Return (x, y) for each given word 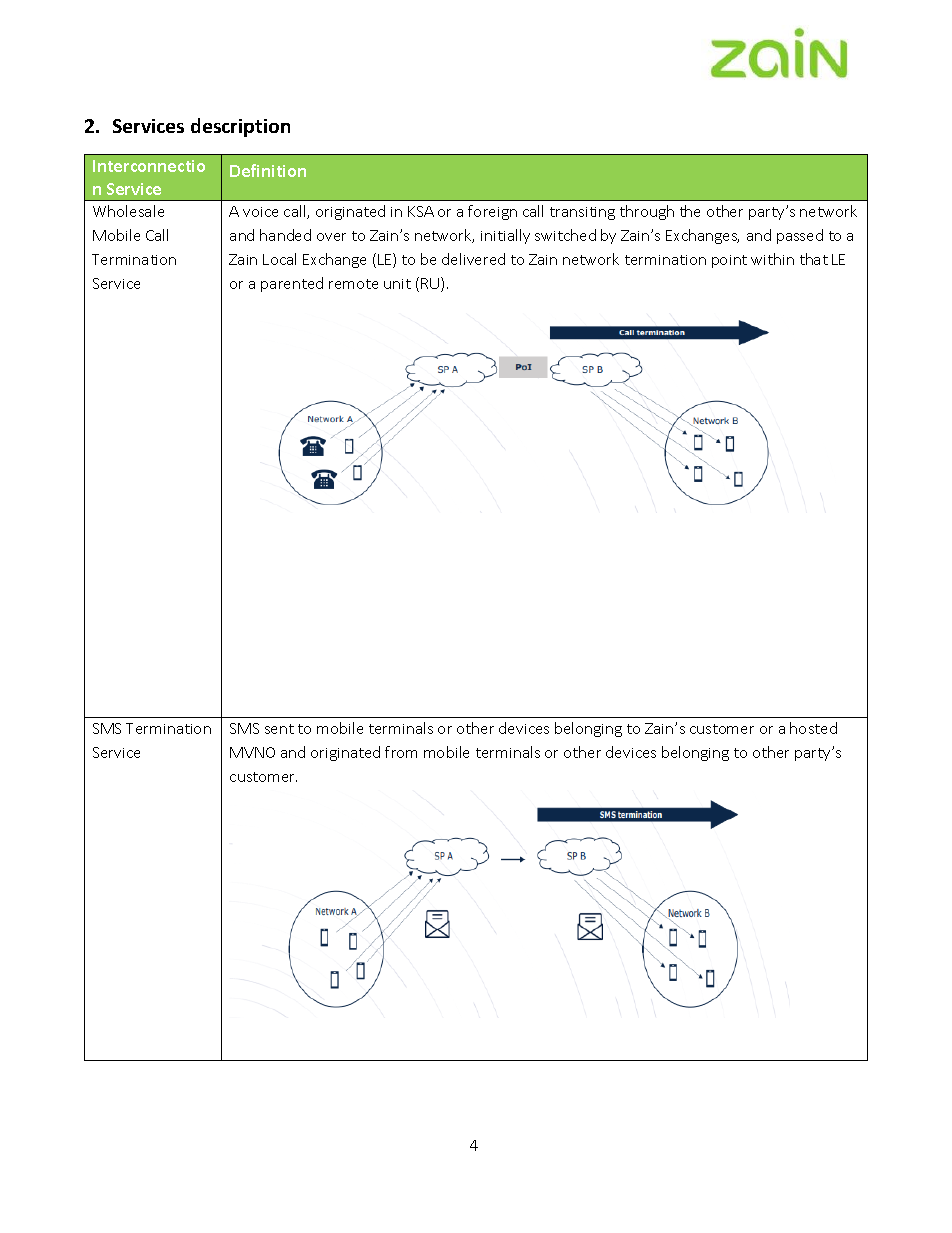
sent (279, 729)
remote (353, 284)
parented (292, 284)
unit (397, 284)
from (401, 752)
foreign (492, 212)
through (647, 212)
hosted (813, 728)
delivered (473, 259)
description (240, 127)
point (729, 261)
